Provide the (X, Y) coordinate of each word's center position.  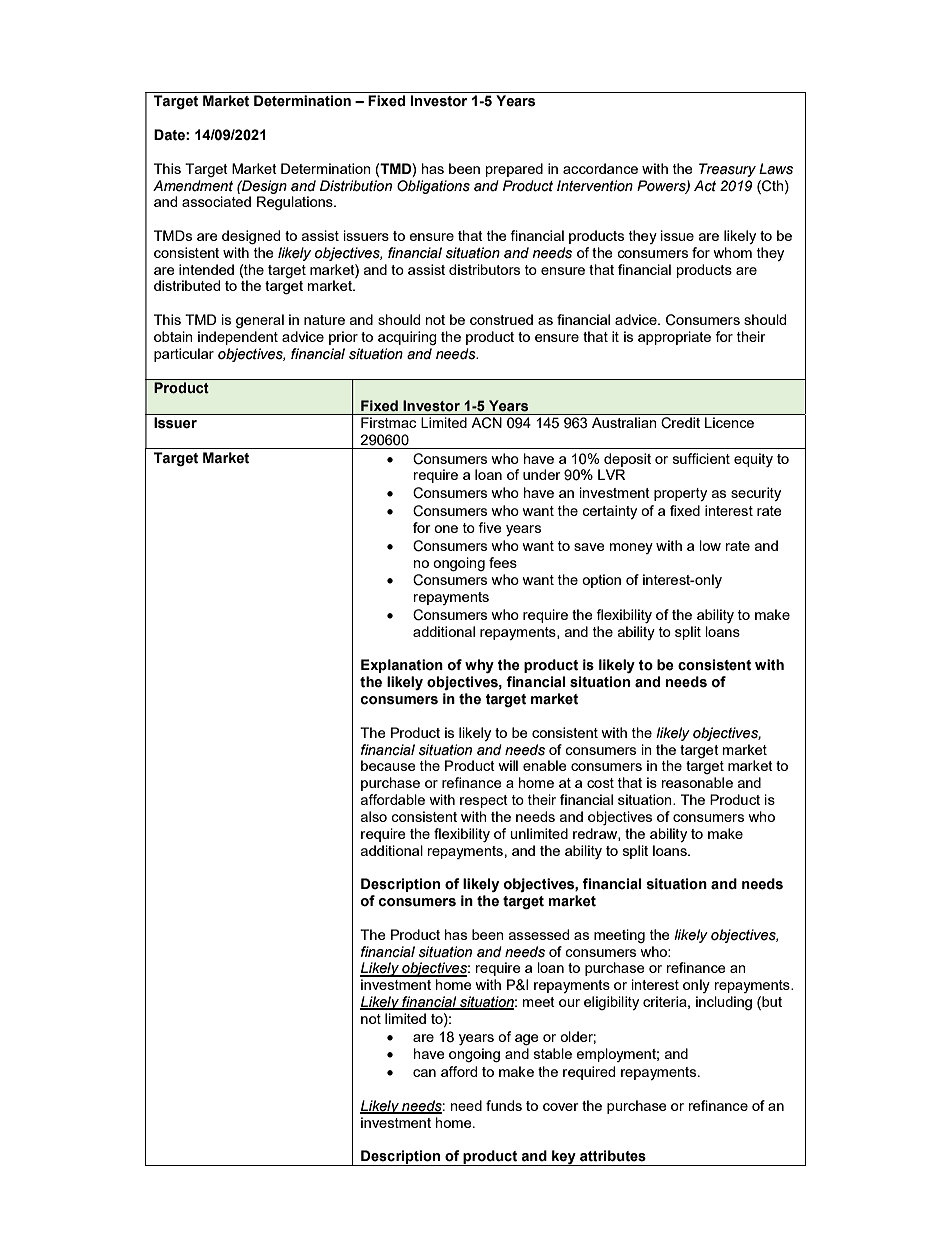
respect (484, 801)
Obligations (433, 187)
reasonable (697, 782)
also (374, 816)
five (490, 527)
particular (184, 355)
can (424, 1073)
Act (705, 186)
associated (216, 201)
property (680, 494)
